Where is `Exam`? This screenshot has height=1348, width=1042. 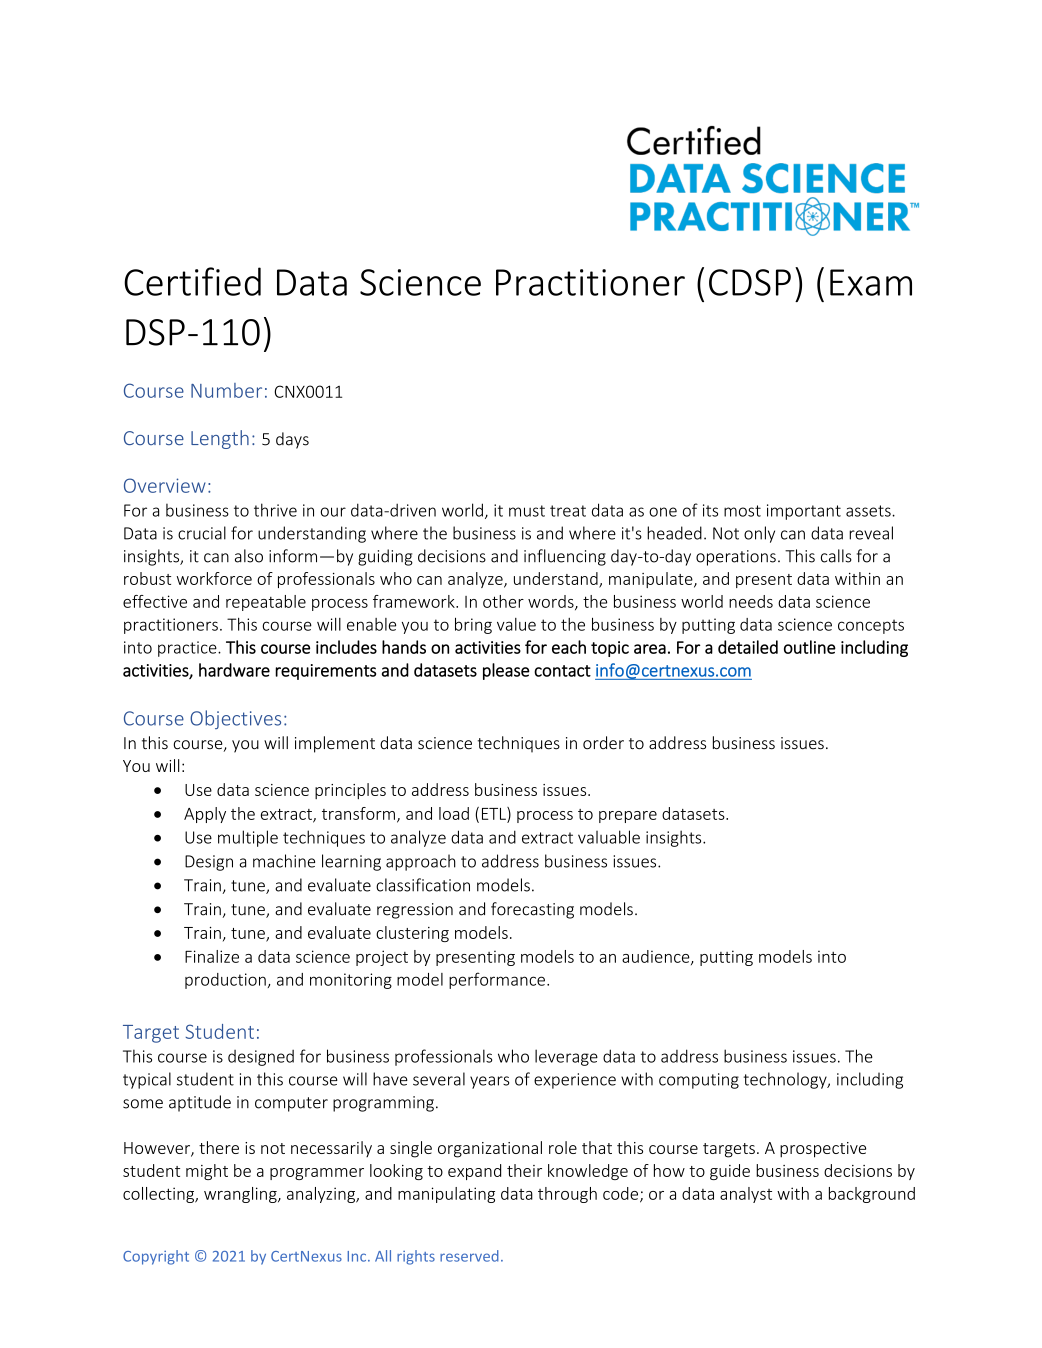 Exam is located at coordinates (871, 282).
